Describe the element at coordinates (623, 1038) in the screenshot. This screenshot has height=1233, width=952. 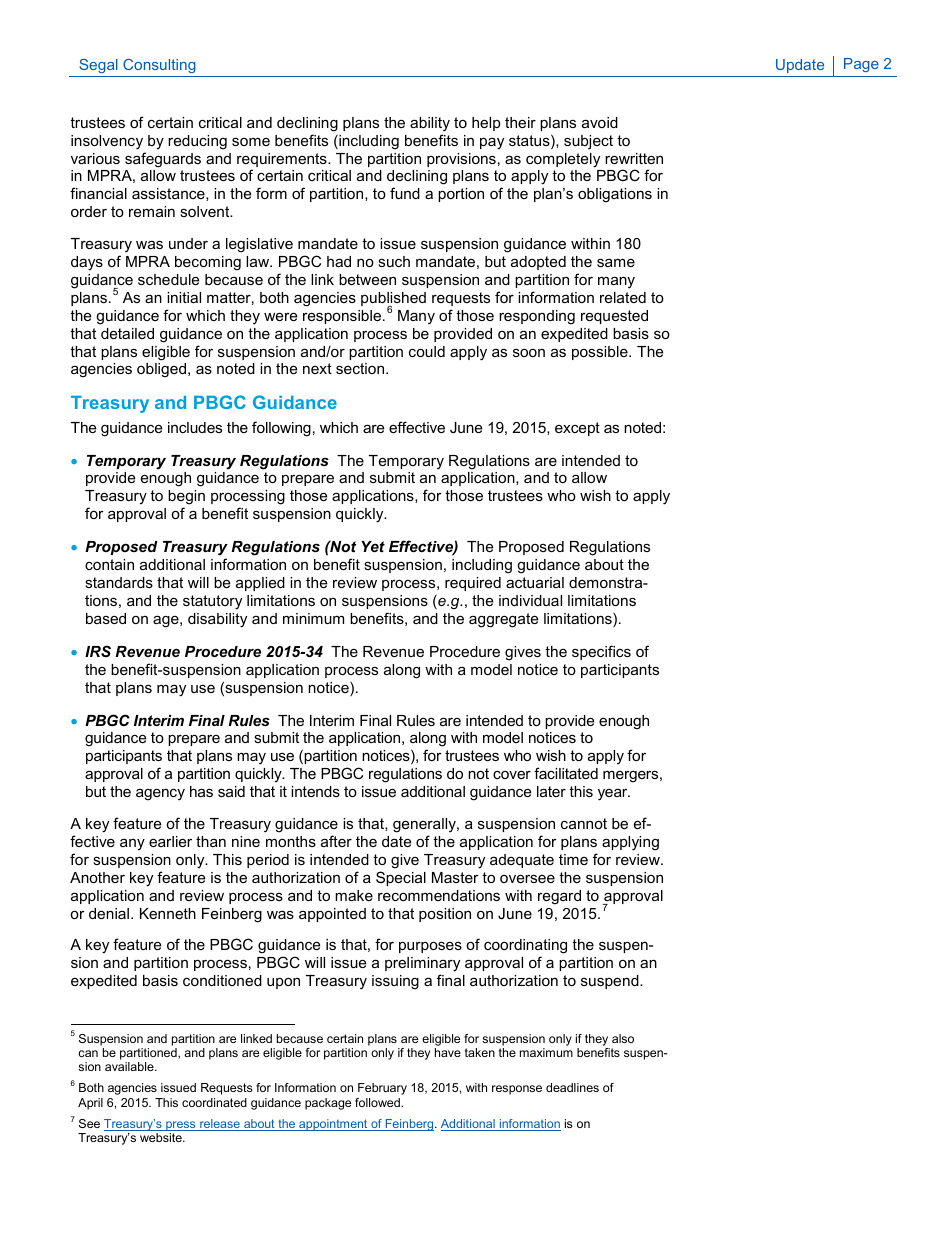
I see `also` at that location.
